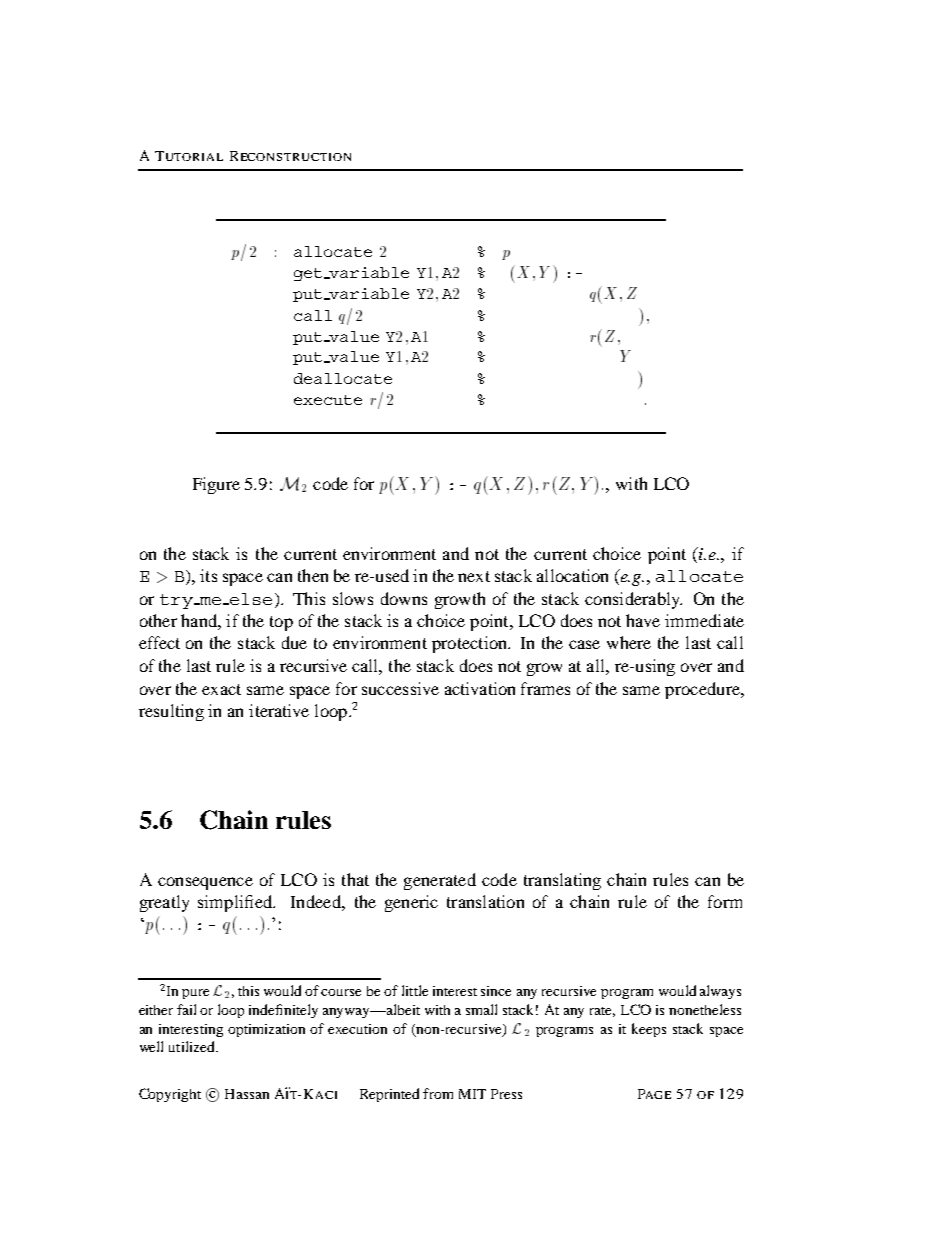  Describe the element at coordinates (643, 620) in the screenshot. I see `have` at that location.
